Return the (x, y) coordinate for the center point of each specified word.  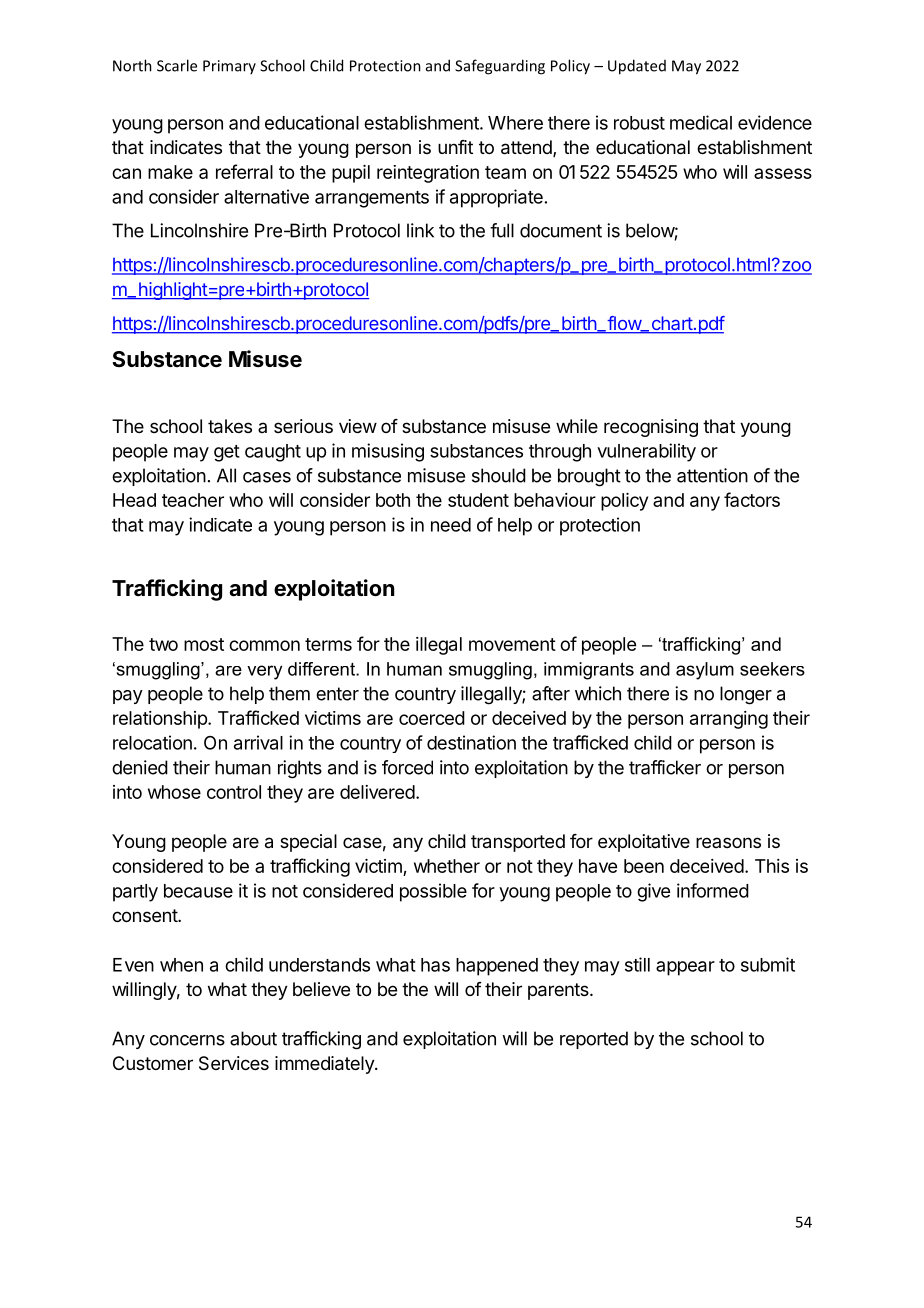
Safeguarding (500, 67)
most (204, 644)
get (227, 453)
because (198, 891)
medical (701, 122)
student (478, 500)
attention (712, 475)
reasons (728, 842)
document (561, 230)
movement (512, 644)
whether (447, 866)
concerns (187, 1040)
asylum (705, 671)
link (420, 230)
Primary (229, 67)
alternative (266, 196)
